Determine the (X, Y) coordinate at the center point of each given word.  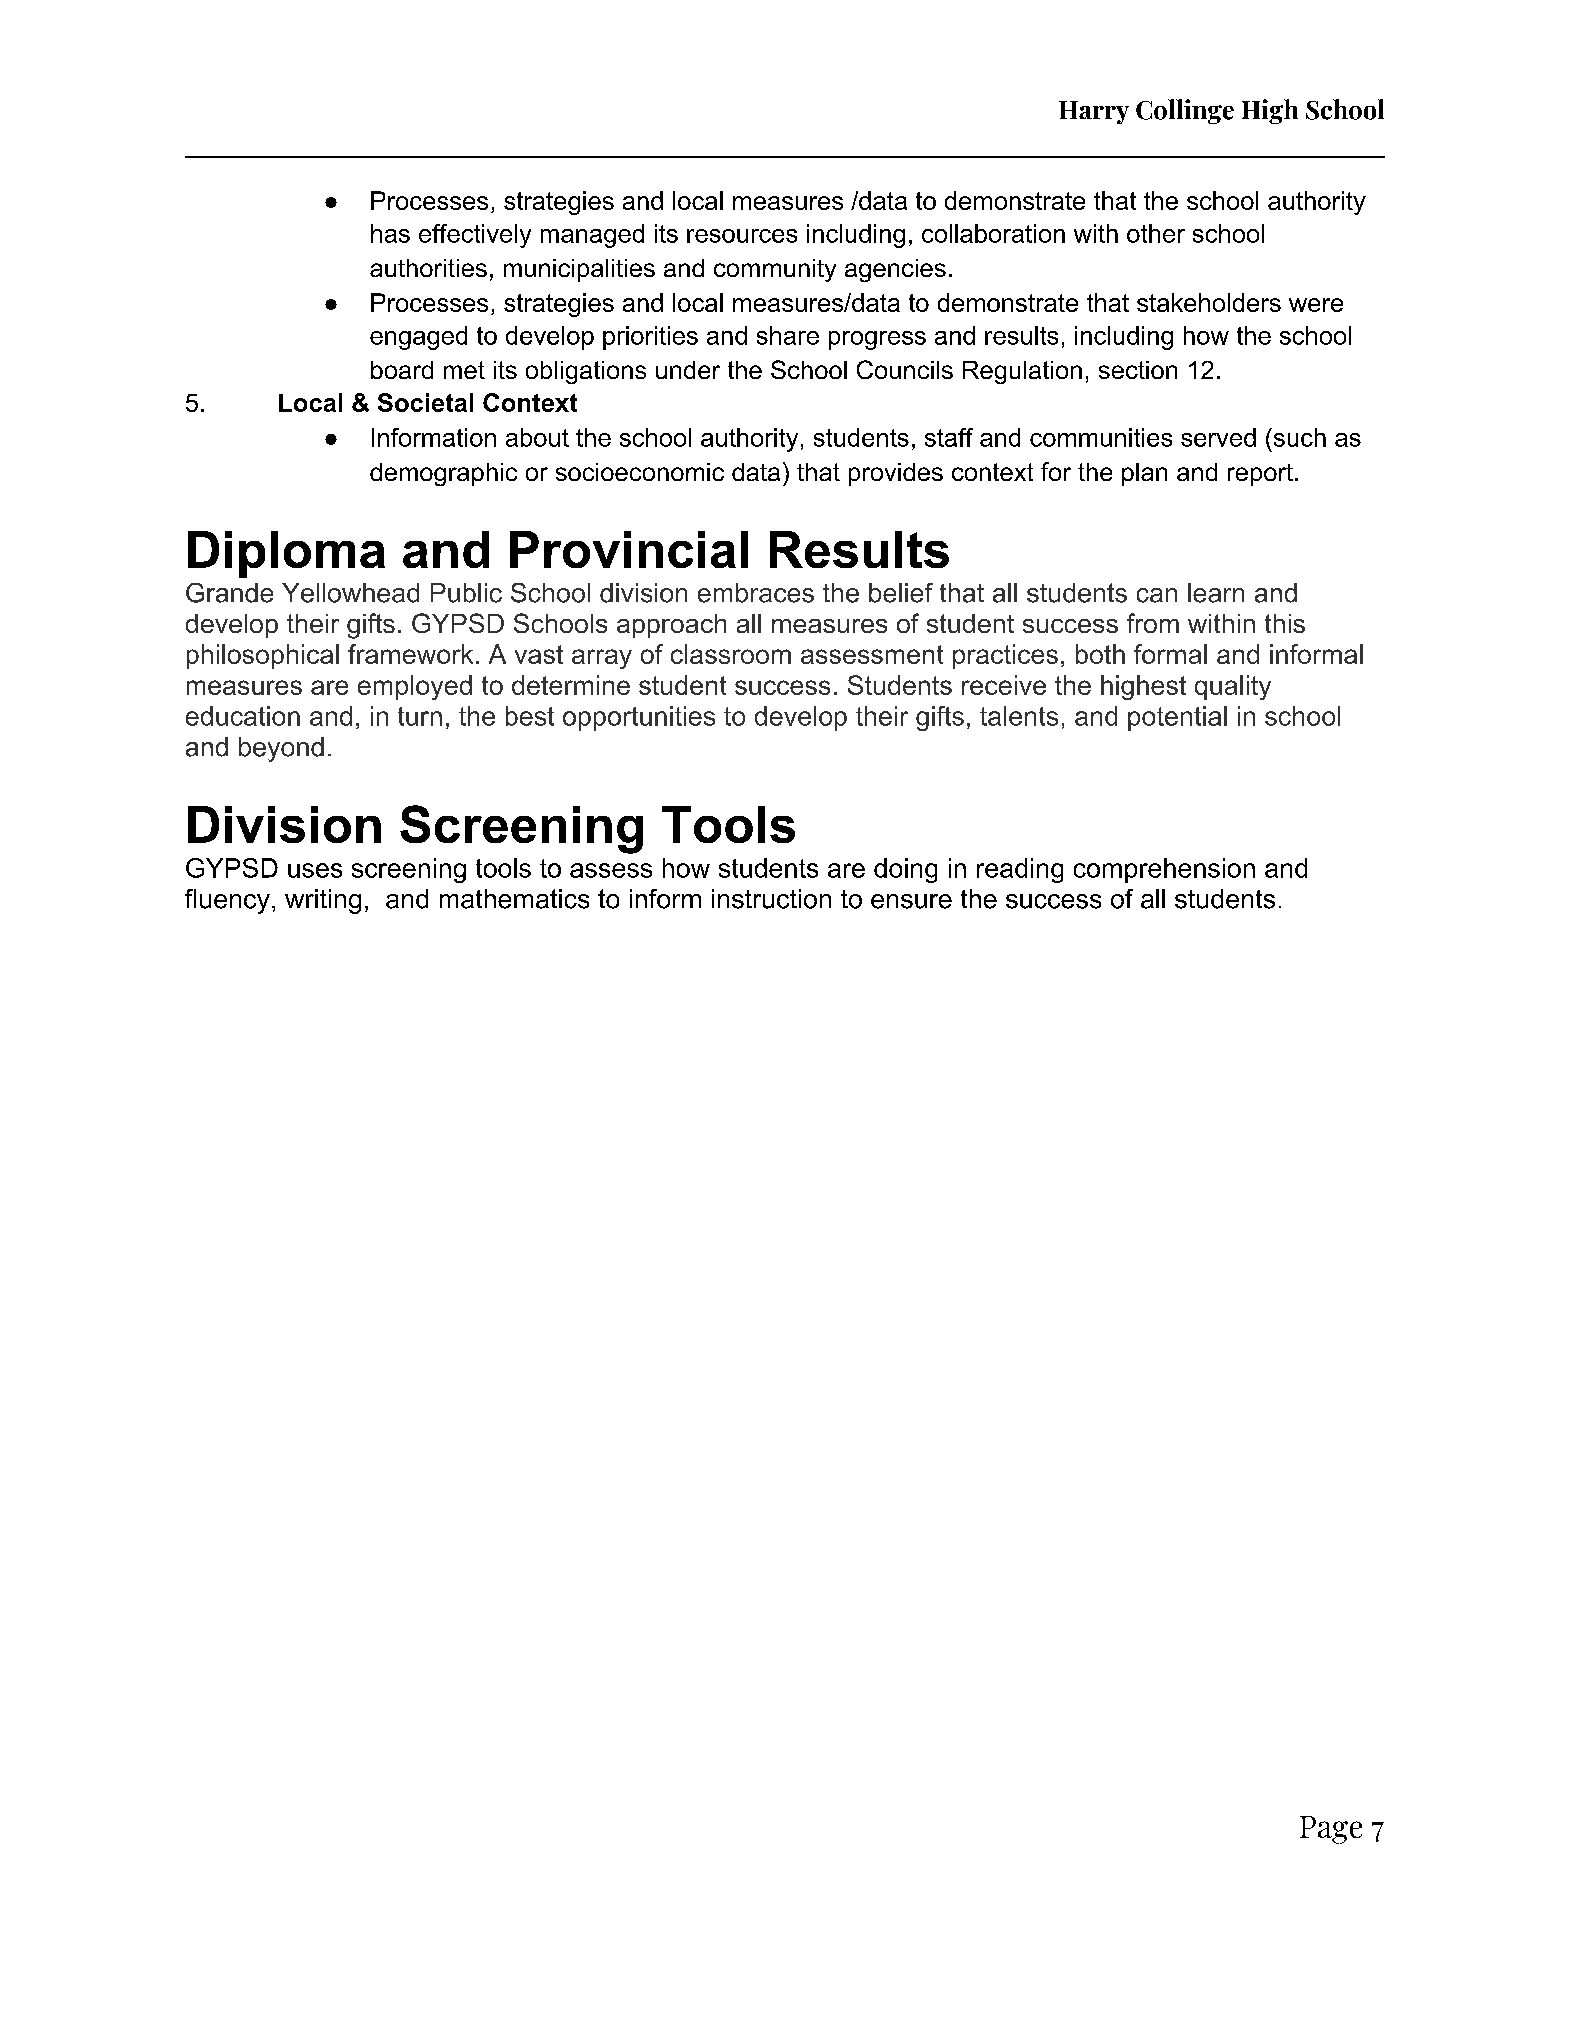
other (1156, 233)
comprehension (1164, 870)
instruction (771, 899)
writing (323, 901)
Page (1331, 1830)
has (390, 233)
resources (742, 236)
